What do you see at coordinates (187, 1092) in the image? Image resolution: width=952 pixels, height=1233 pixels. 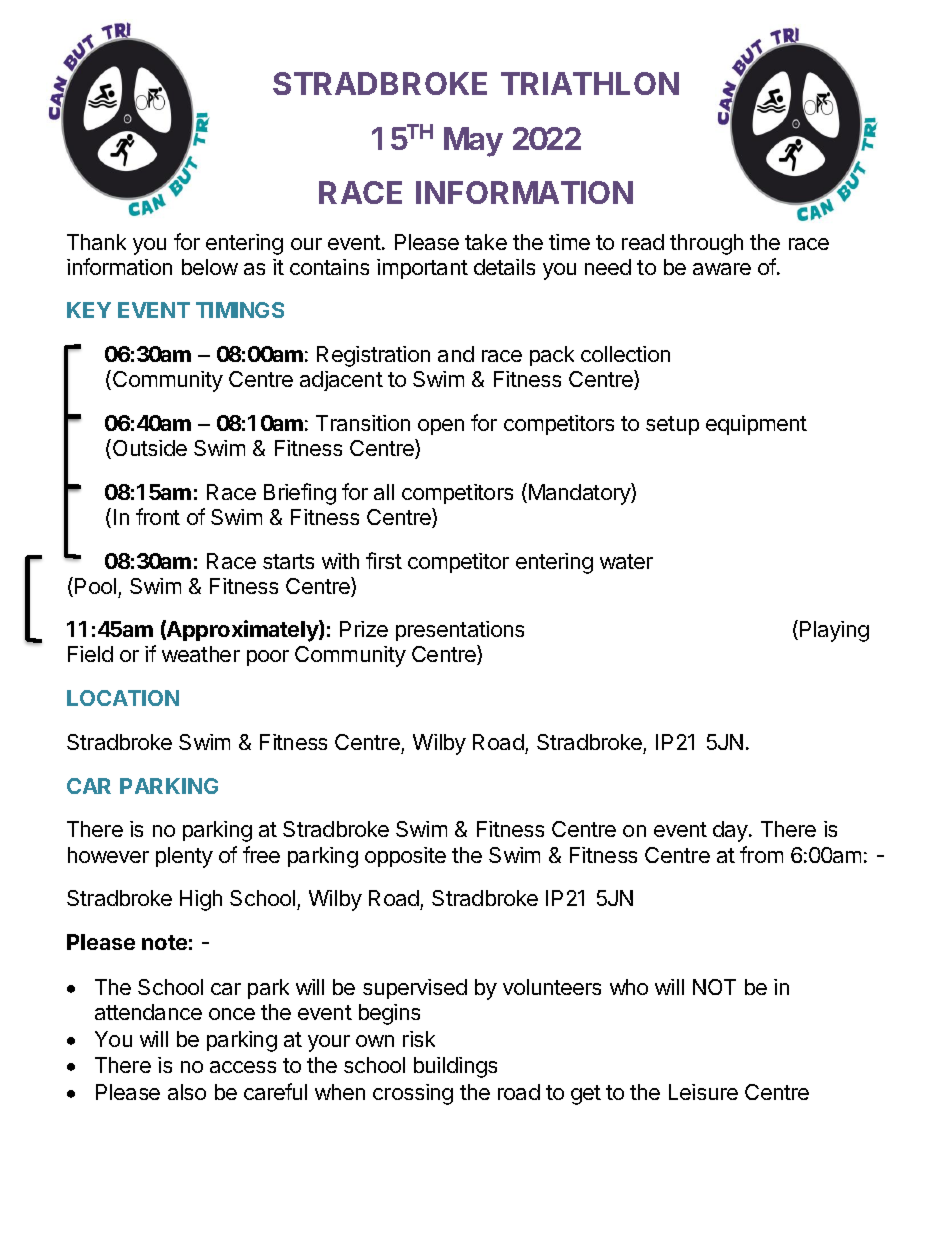 I see `also` at bounding box center [187, 1092].
